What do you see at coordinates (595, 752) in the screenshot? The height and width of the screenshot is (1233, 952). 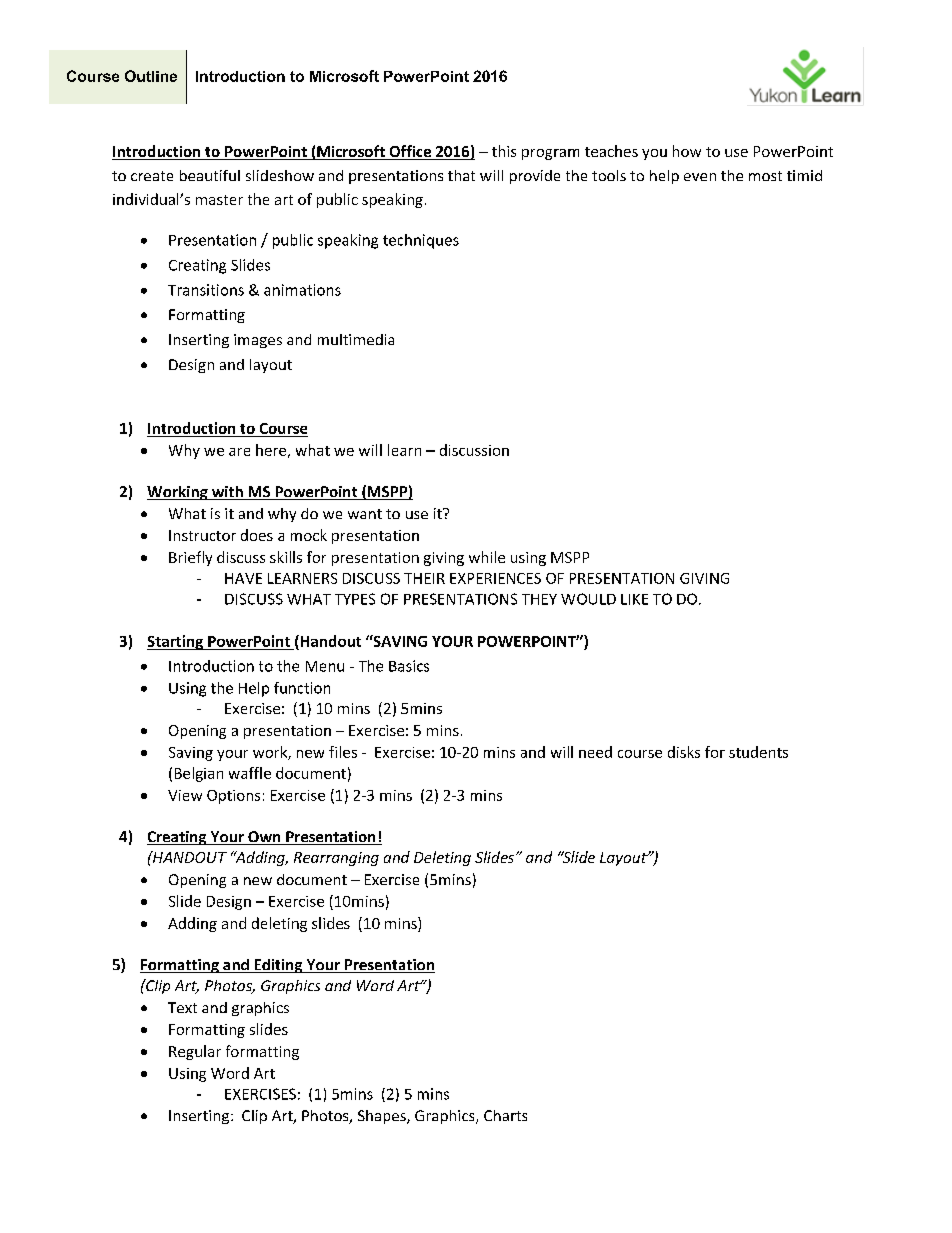 I see `need` at bounding box center [595, 752].
